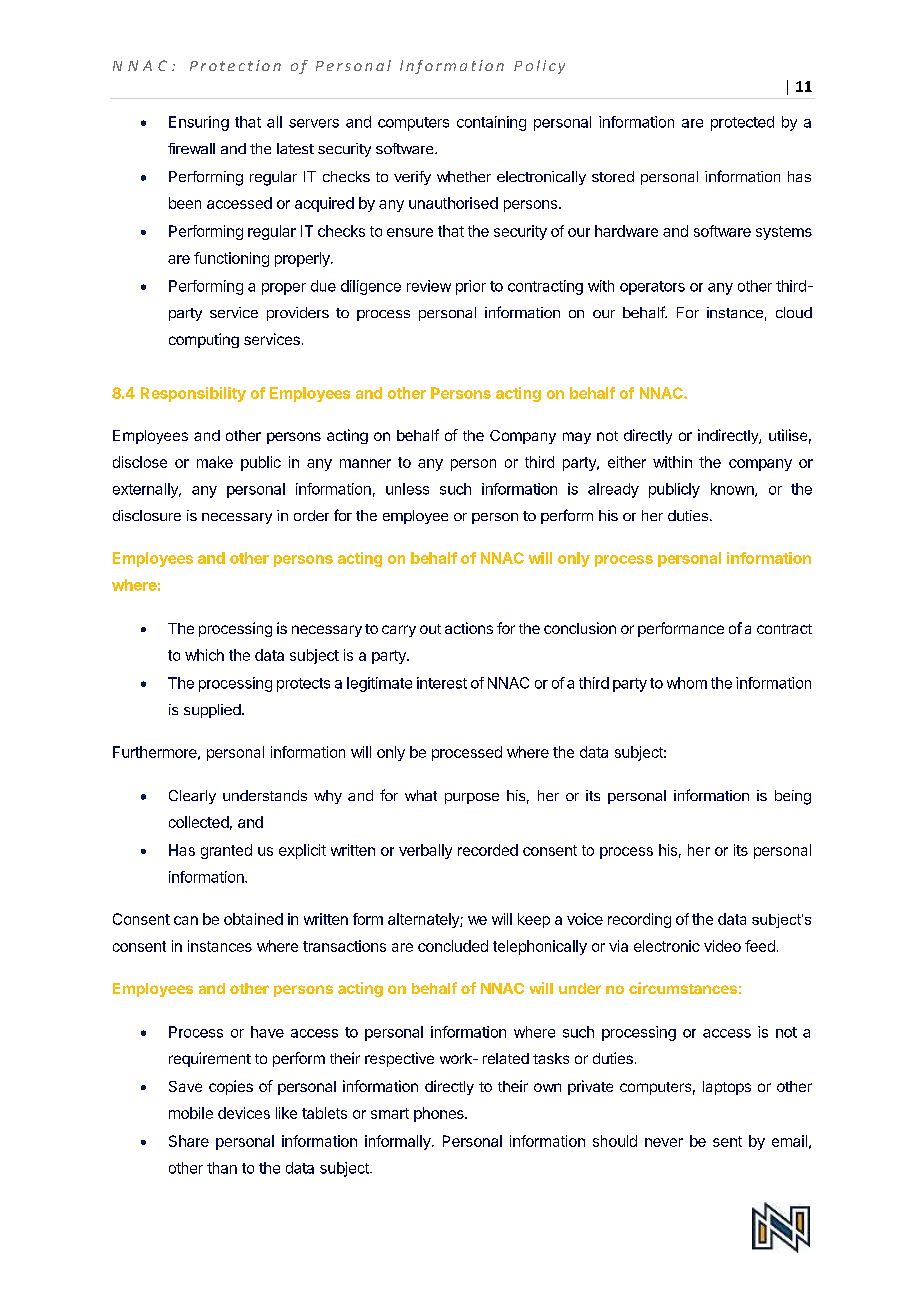 This image has height=1308, width=924. Describe the element at coordinates (664, 1142) in the image. I see `never` at that location.
